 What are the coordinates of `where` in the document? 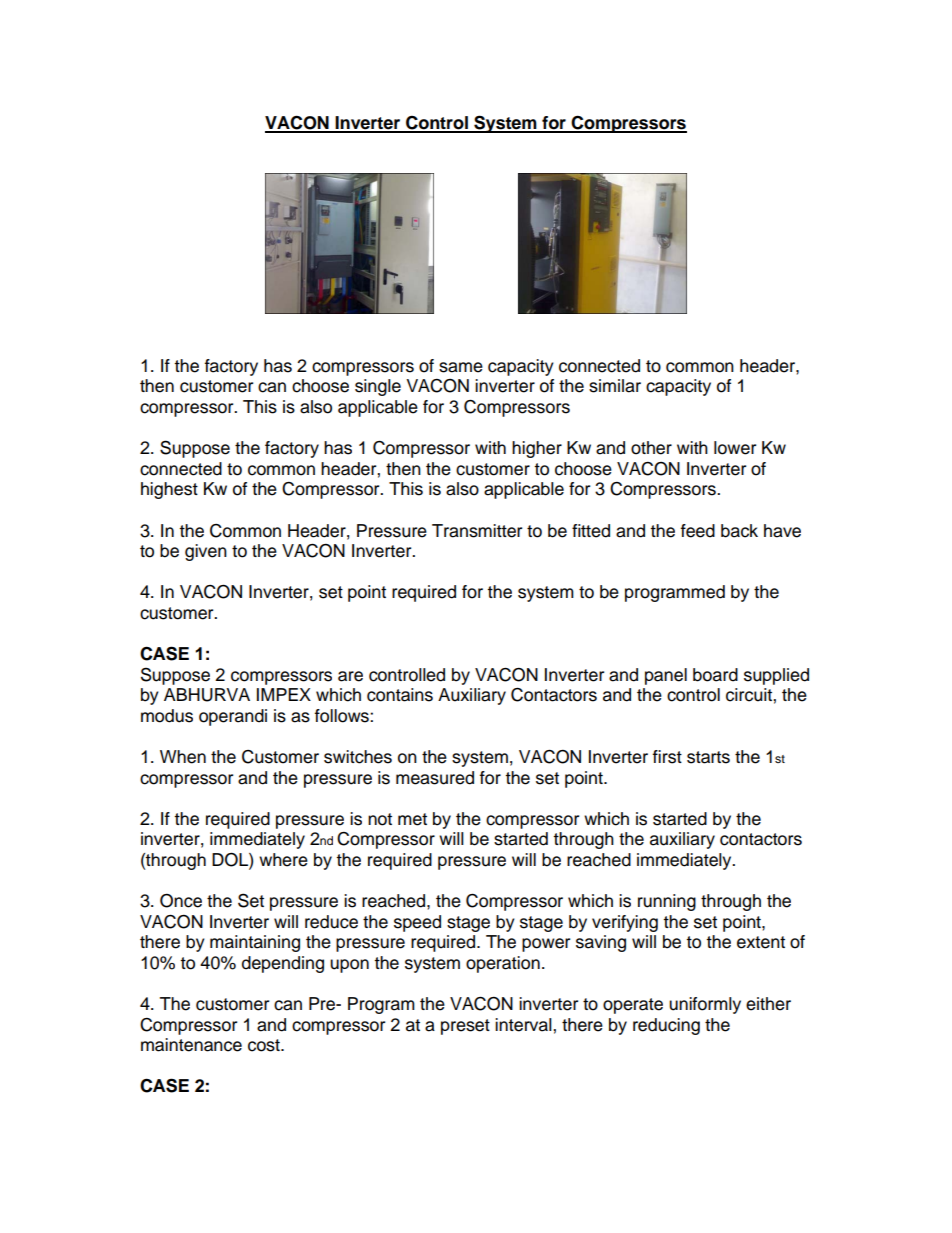 It's located at (283, 860).
